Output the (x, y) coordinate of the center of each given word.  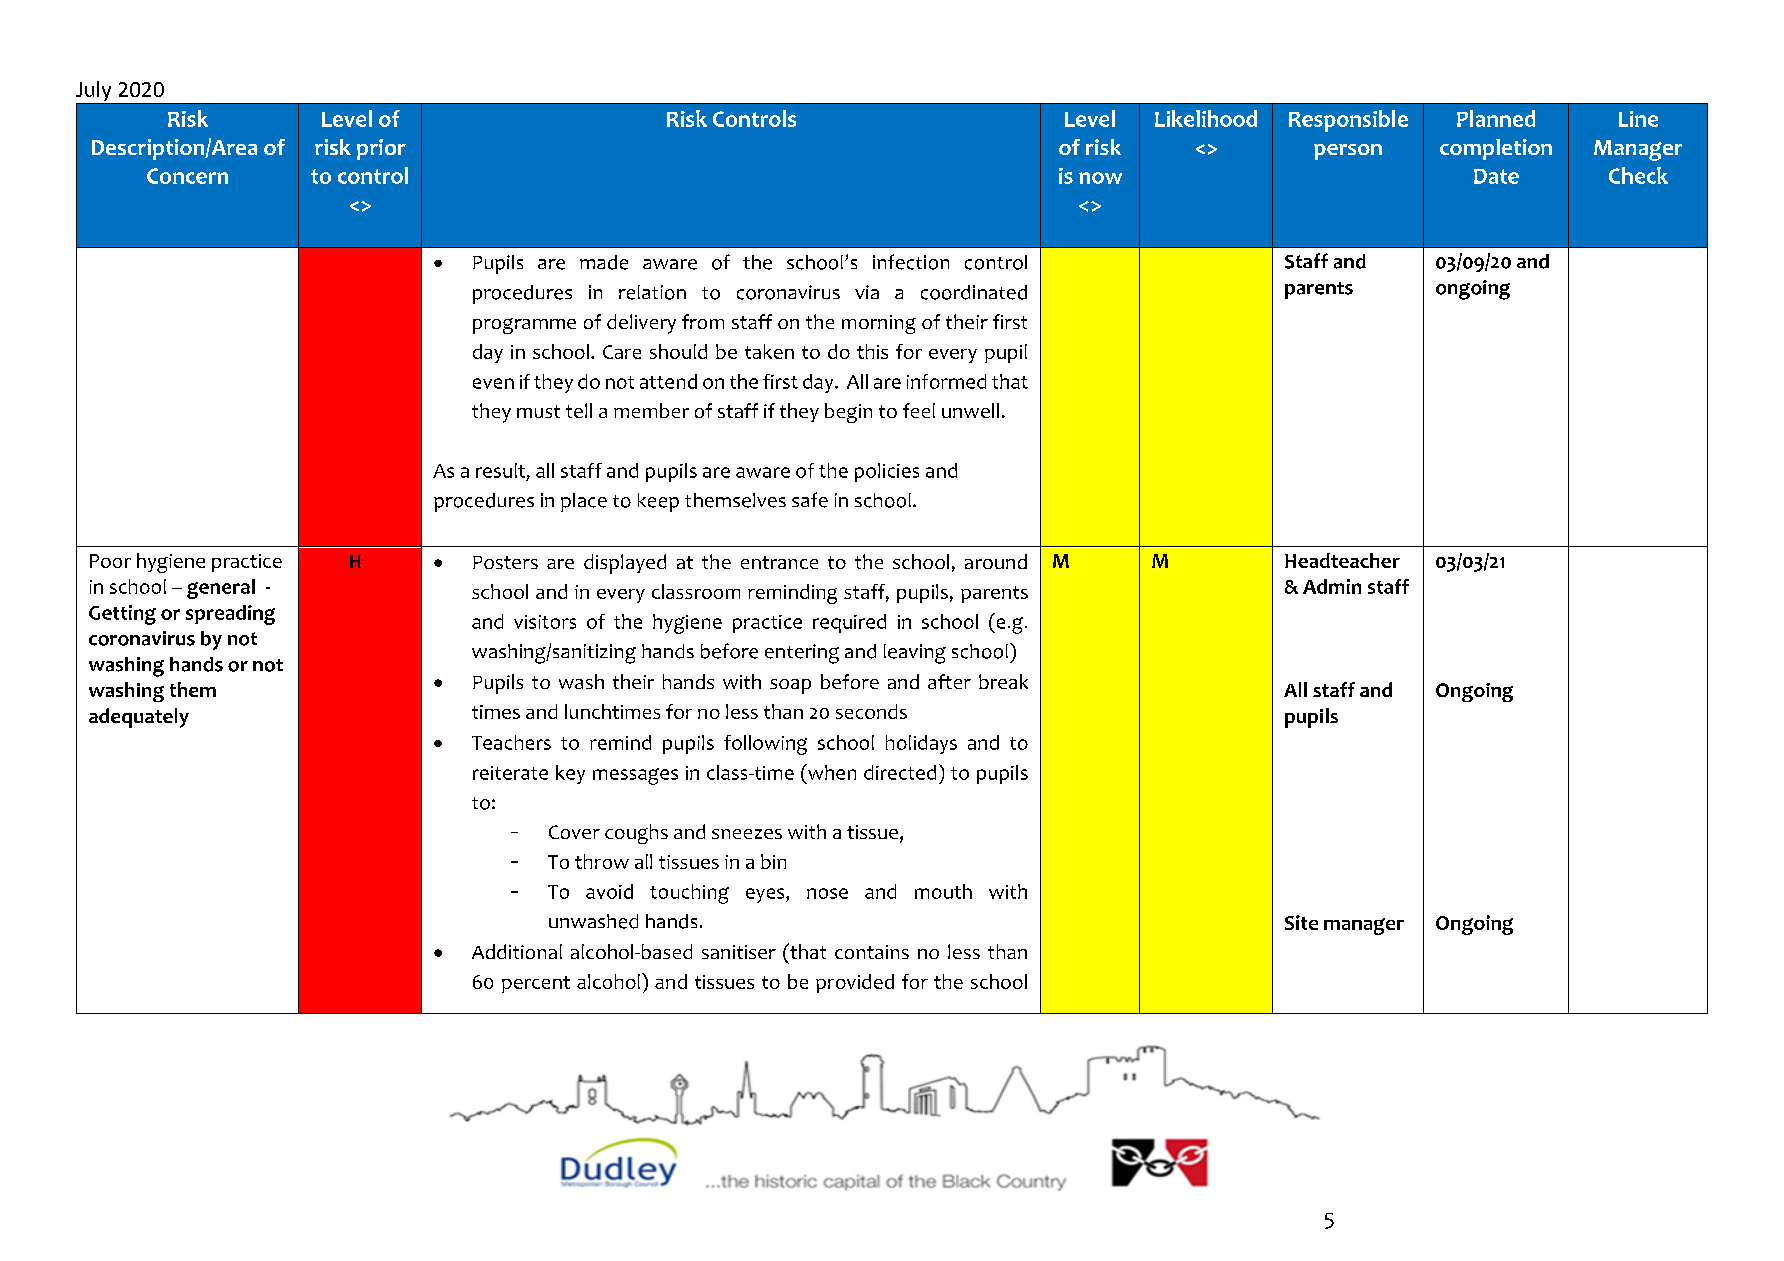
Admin (1332, 586)
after (949, 681)
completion (1496, 149)
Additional (517, 951)
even (493, 383)
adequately (139, 718)
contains (872, 952)
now (1100, 178)
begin (848, 413)
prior (381, 149)
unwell (970, 410)
